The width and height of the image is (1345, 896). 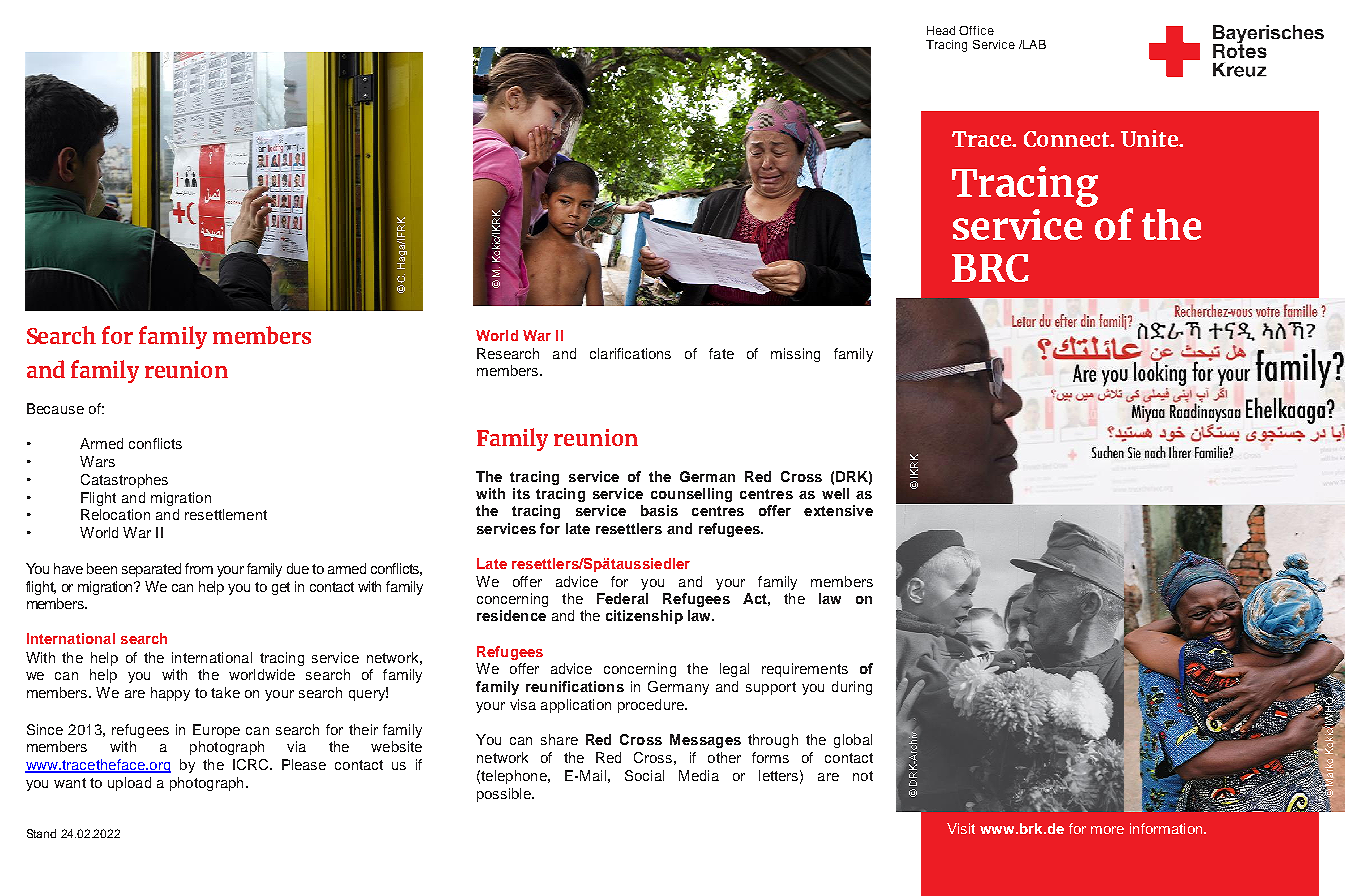 I want to click on Head, so click(x=941, y=30).
